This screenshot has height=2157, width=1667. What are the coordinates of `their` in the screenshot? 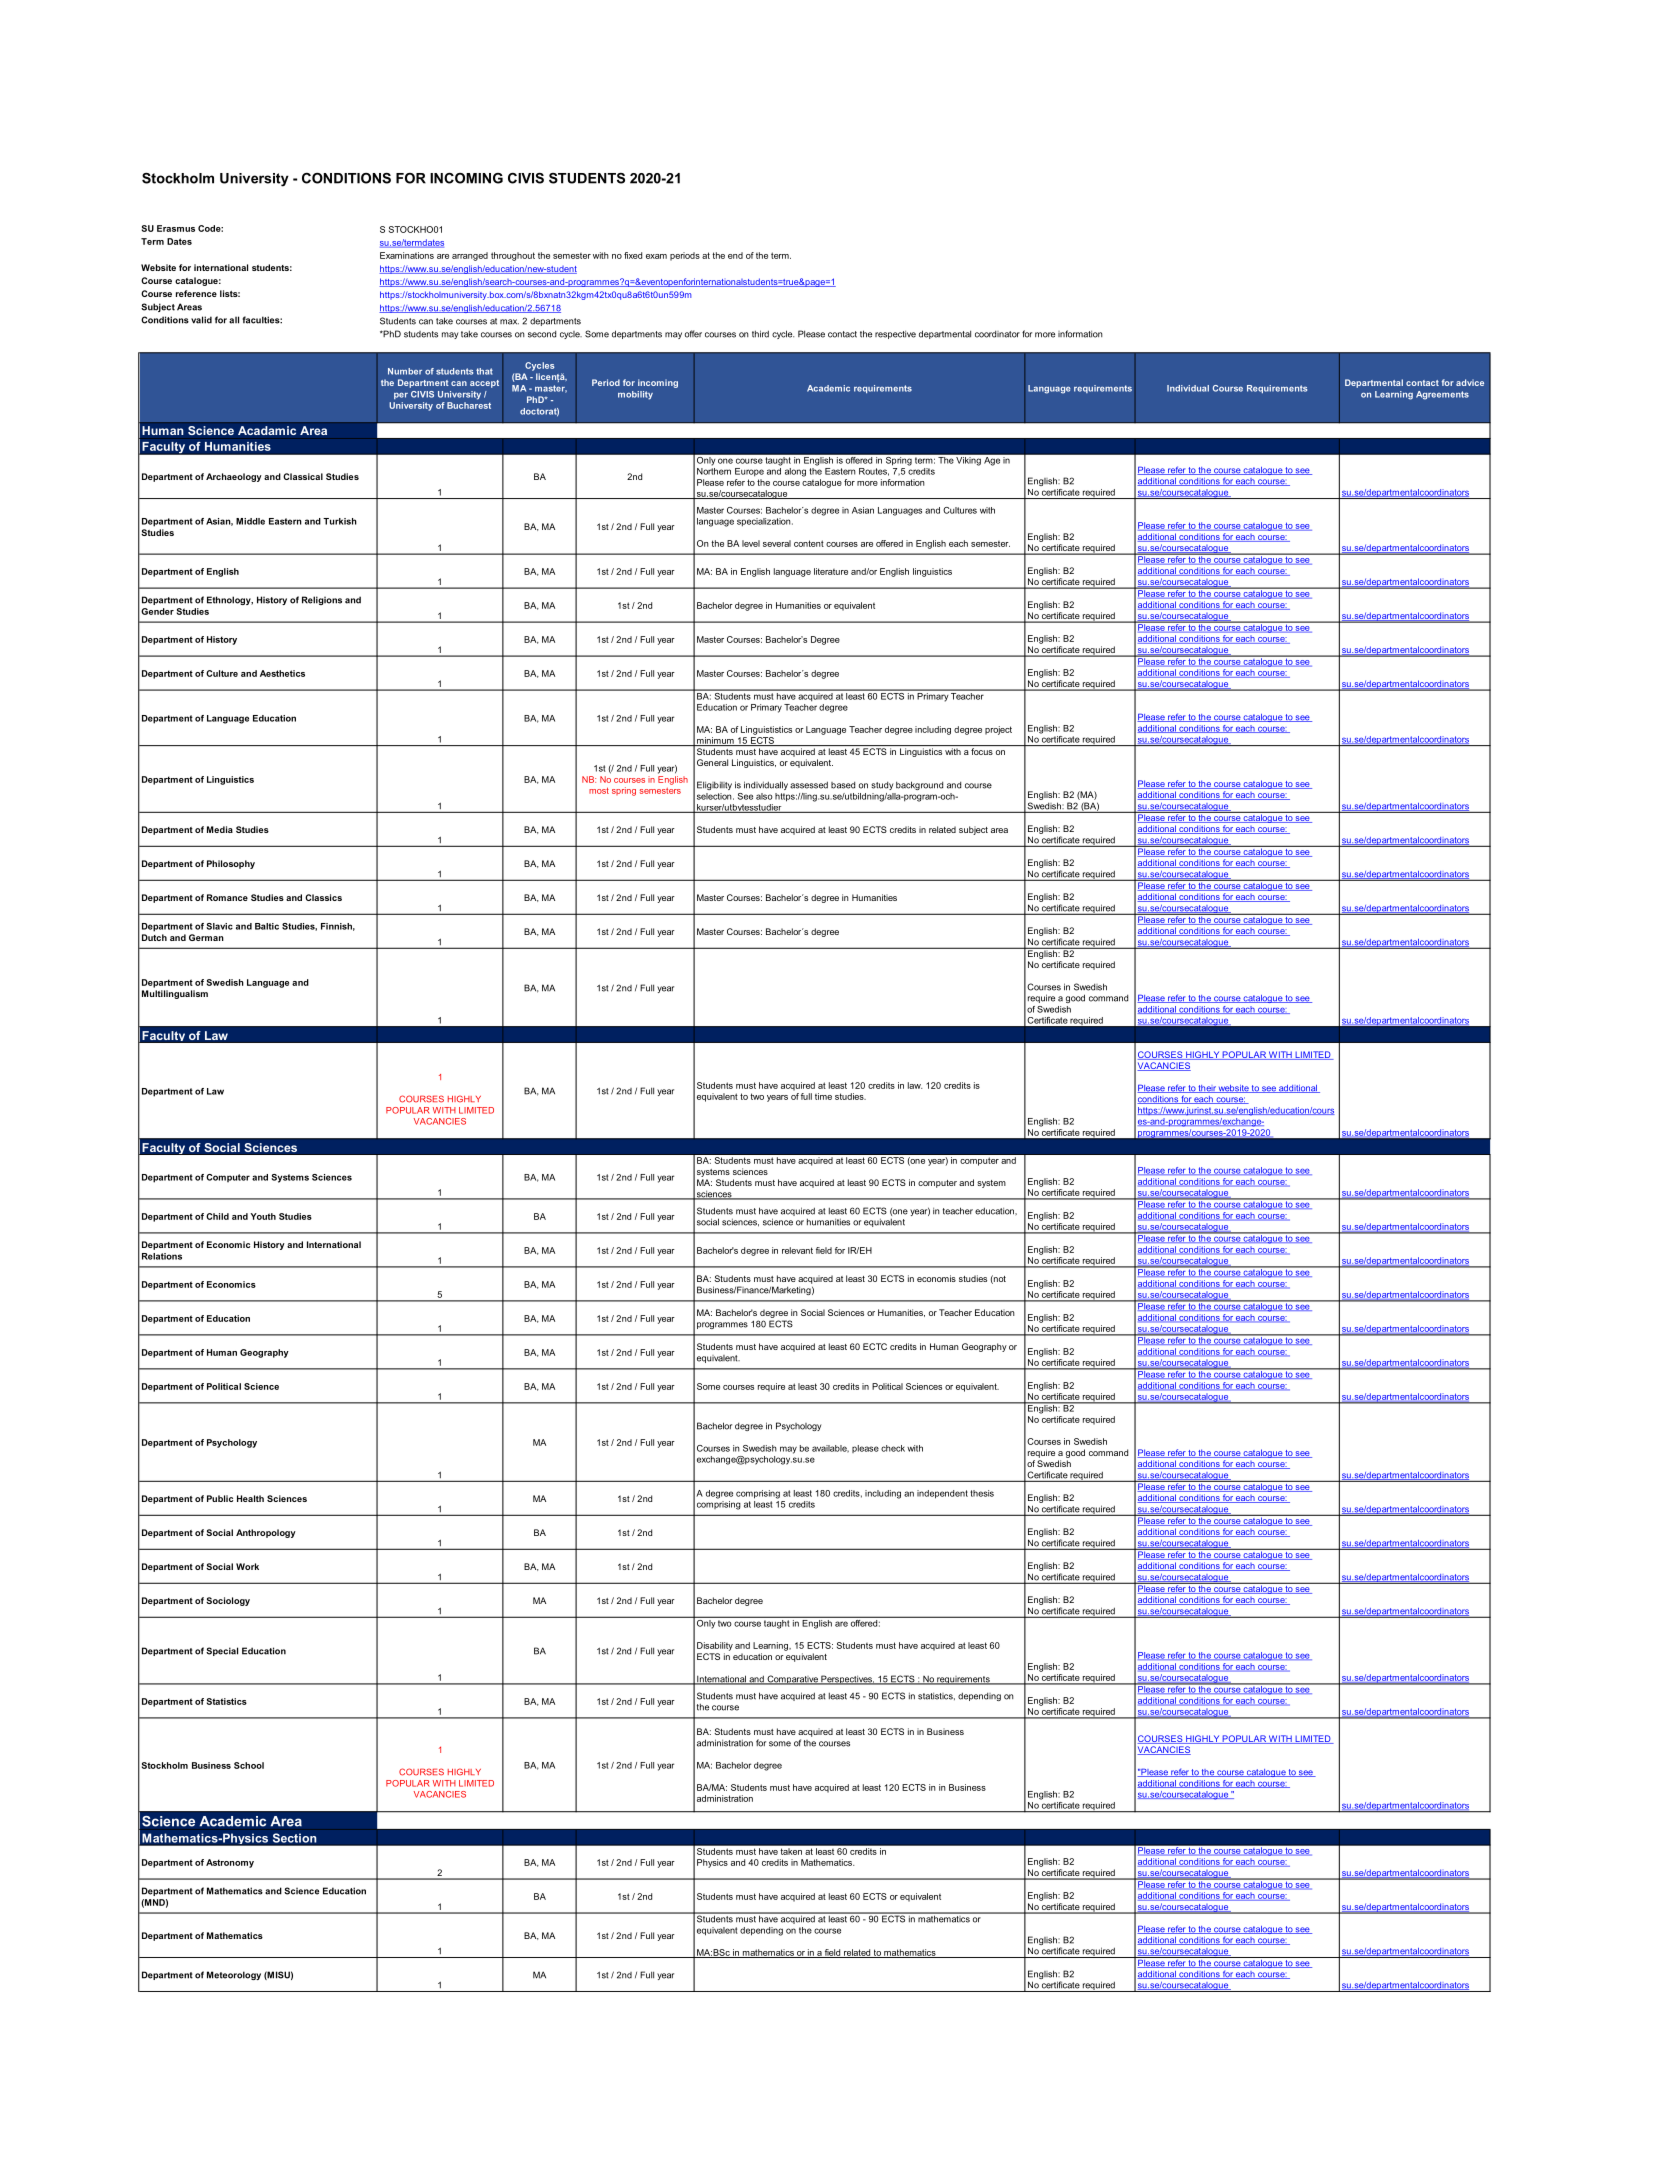 It's located at (1207, 1089).
